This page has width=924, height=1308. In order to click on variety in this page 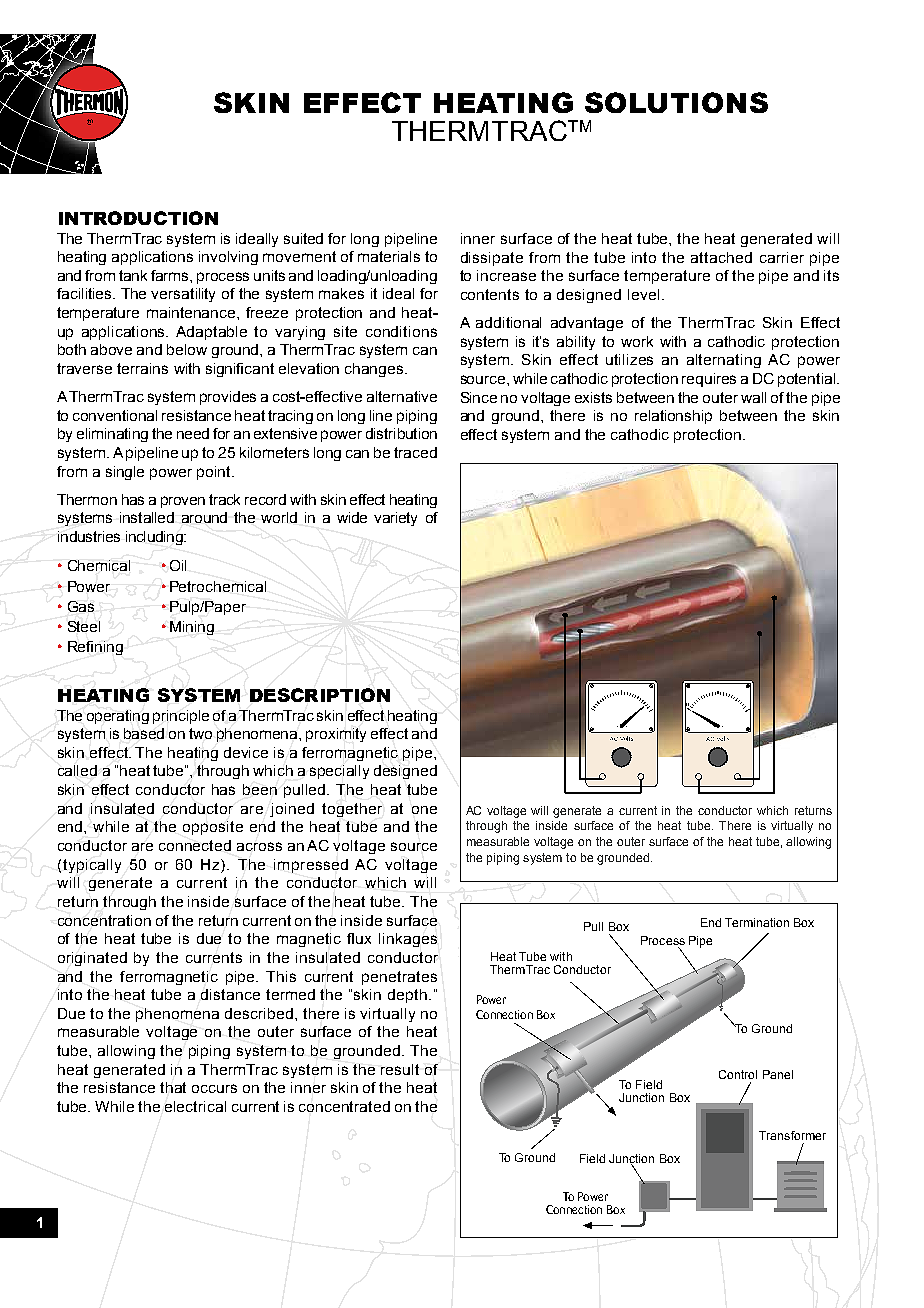, I will do `click(395, 519)`.
